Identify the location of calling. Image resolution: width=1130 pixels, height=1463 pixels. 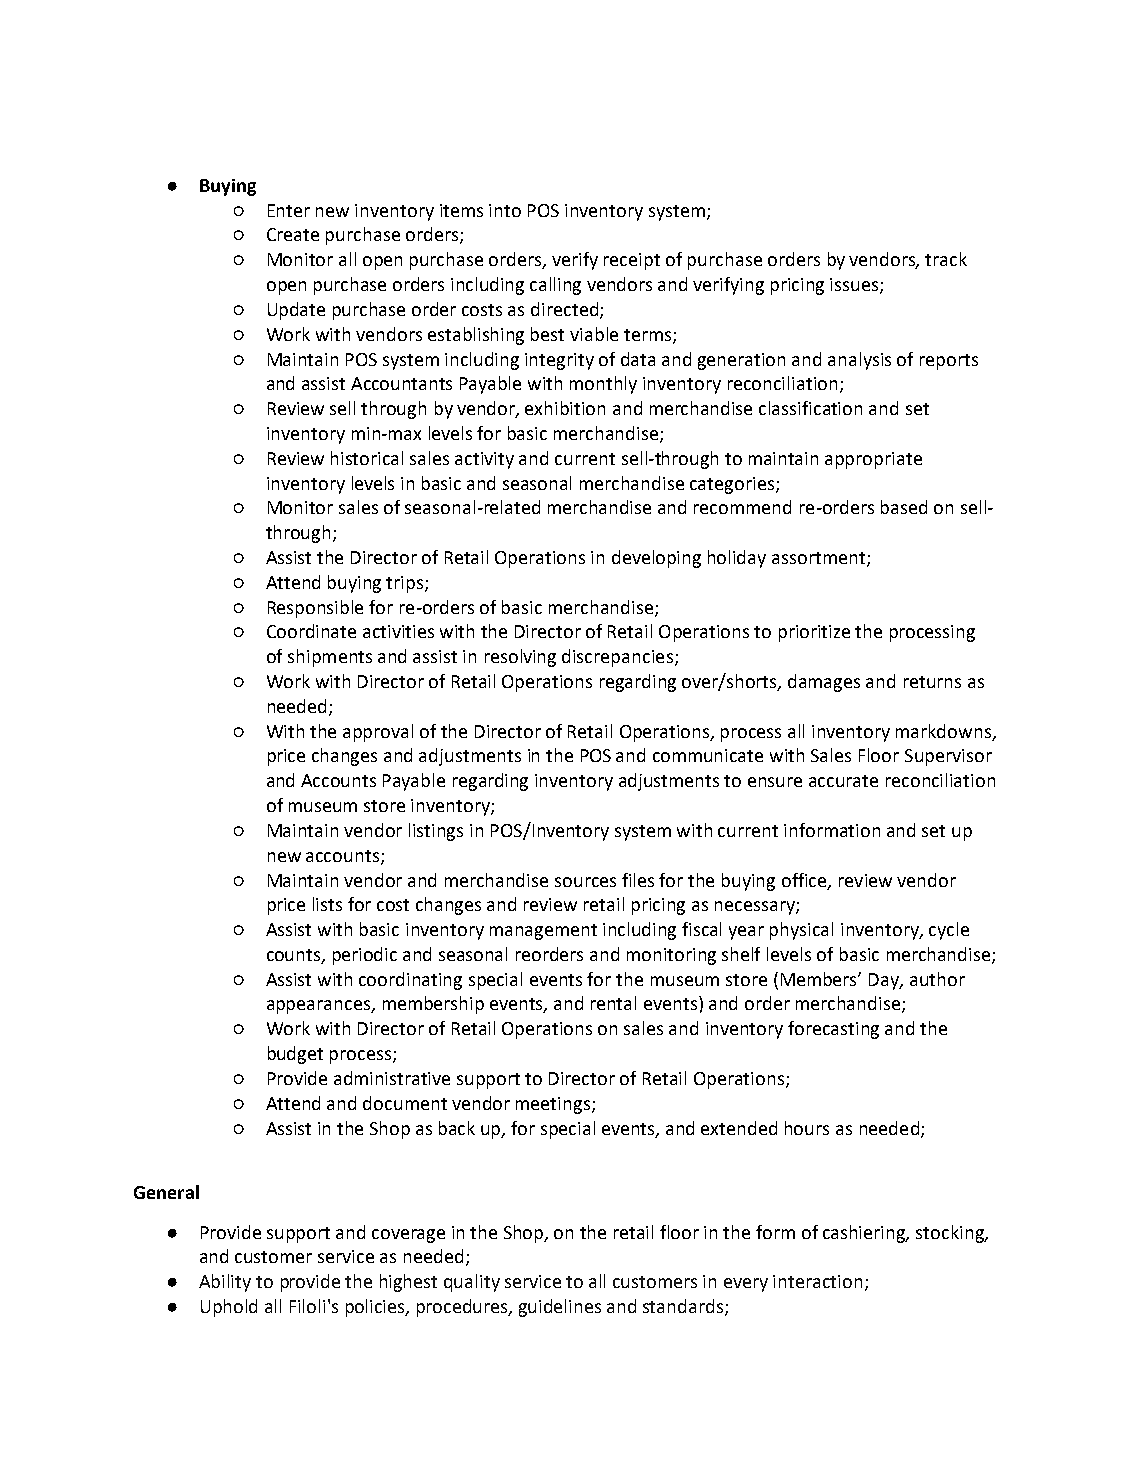
(555, 286).
